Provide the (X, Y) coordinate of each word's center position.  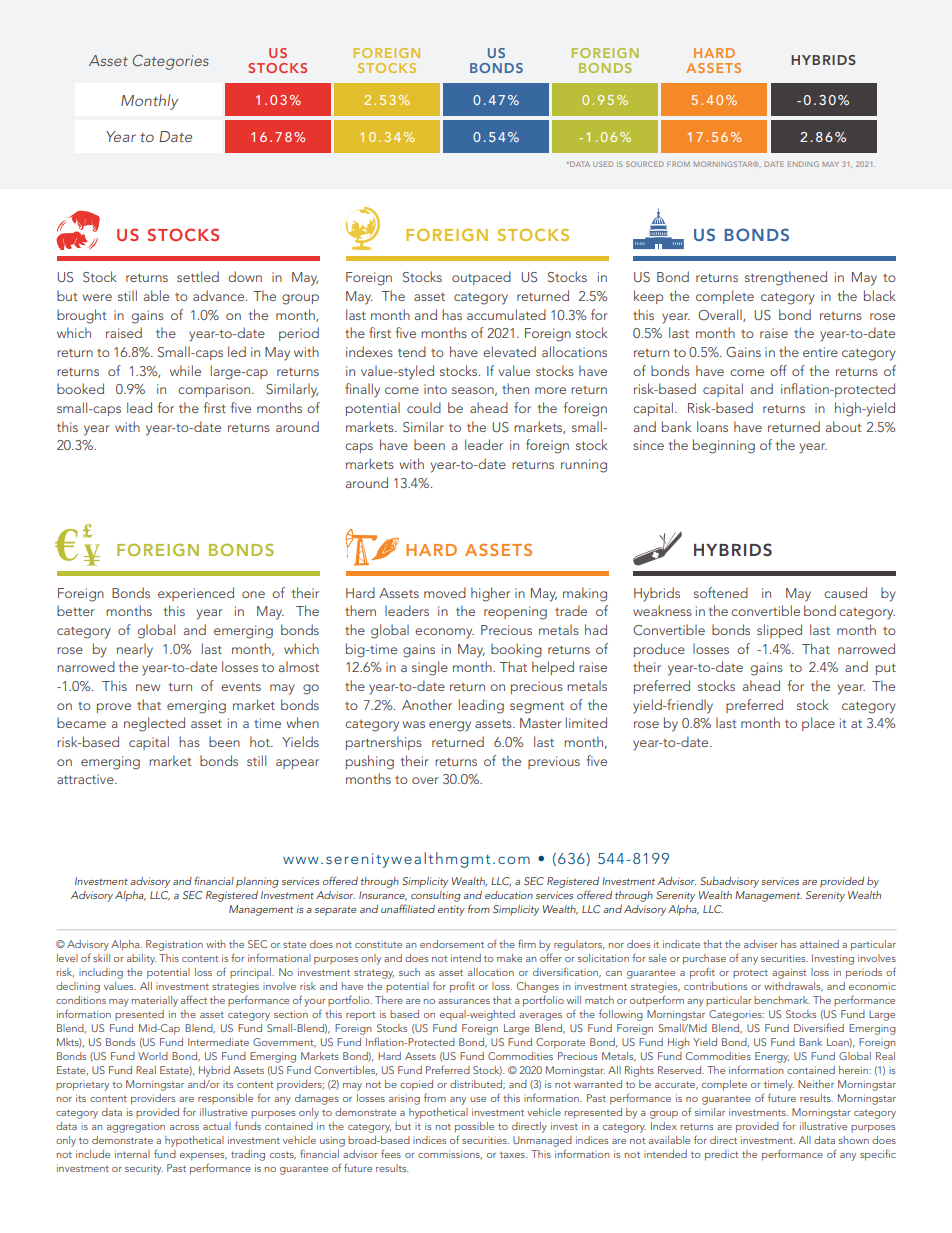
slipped (779, 631)
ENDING (803, 164)
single (430, 668)
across (184, 1127)
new (148, 687)
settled (198, 276)
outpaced (481, 278)
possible (474, 1127)
